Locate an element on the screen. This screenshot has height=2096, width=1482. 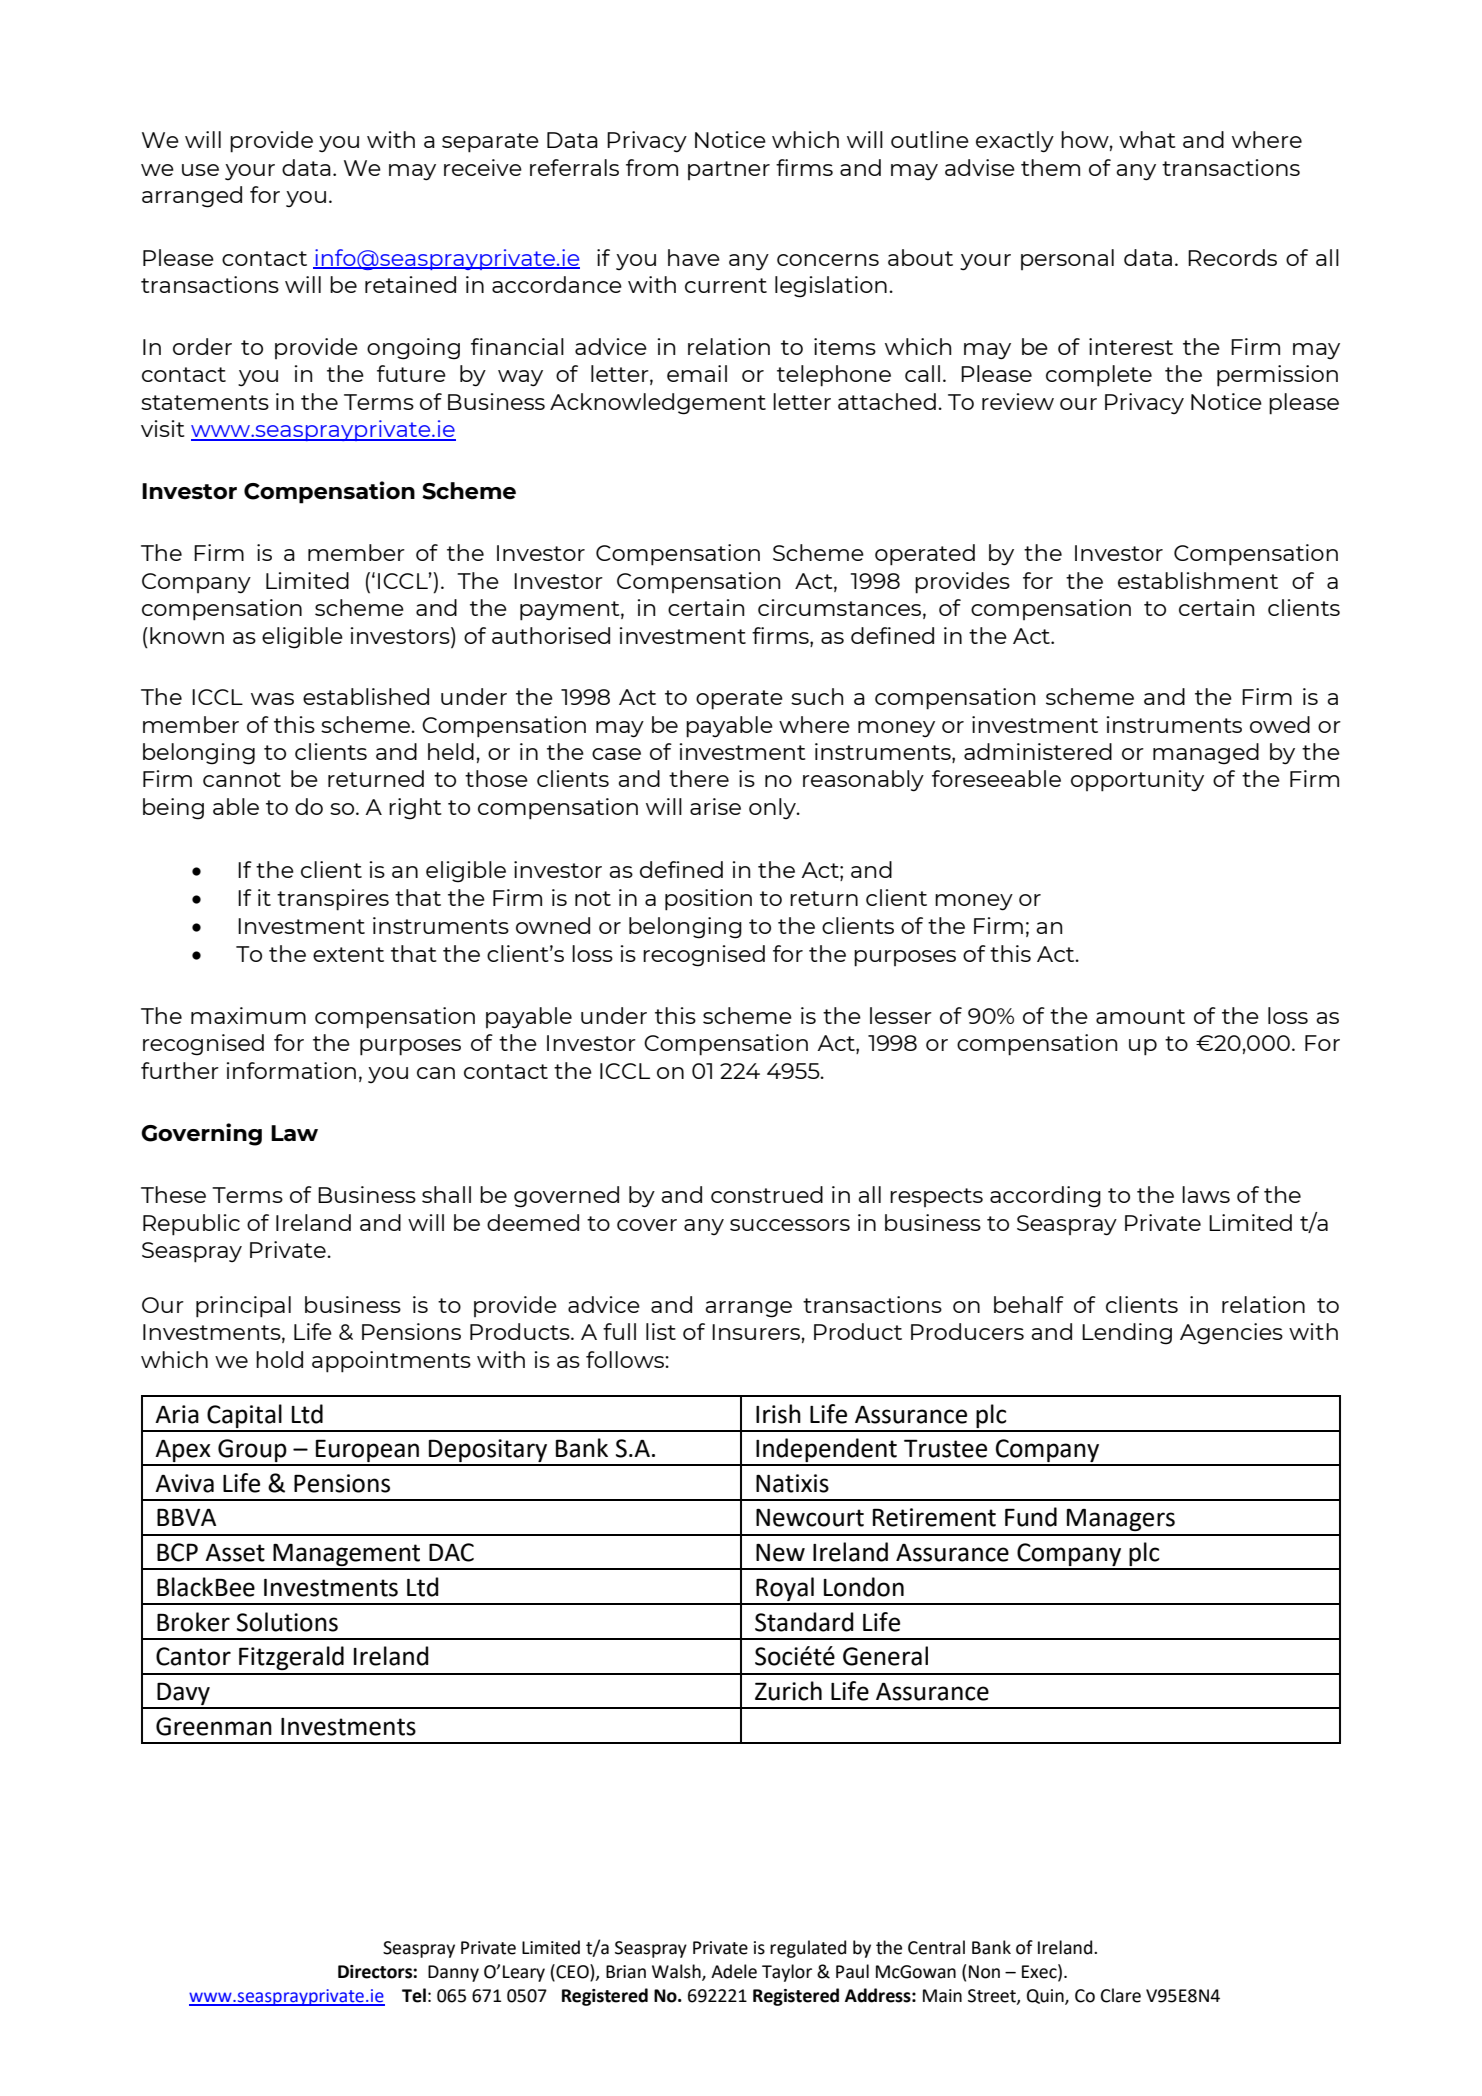
Danny is located at coordinates (453, 1973).
